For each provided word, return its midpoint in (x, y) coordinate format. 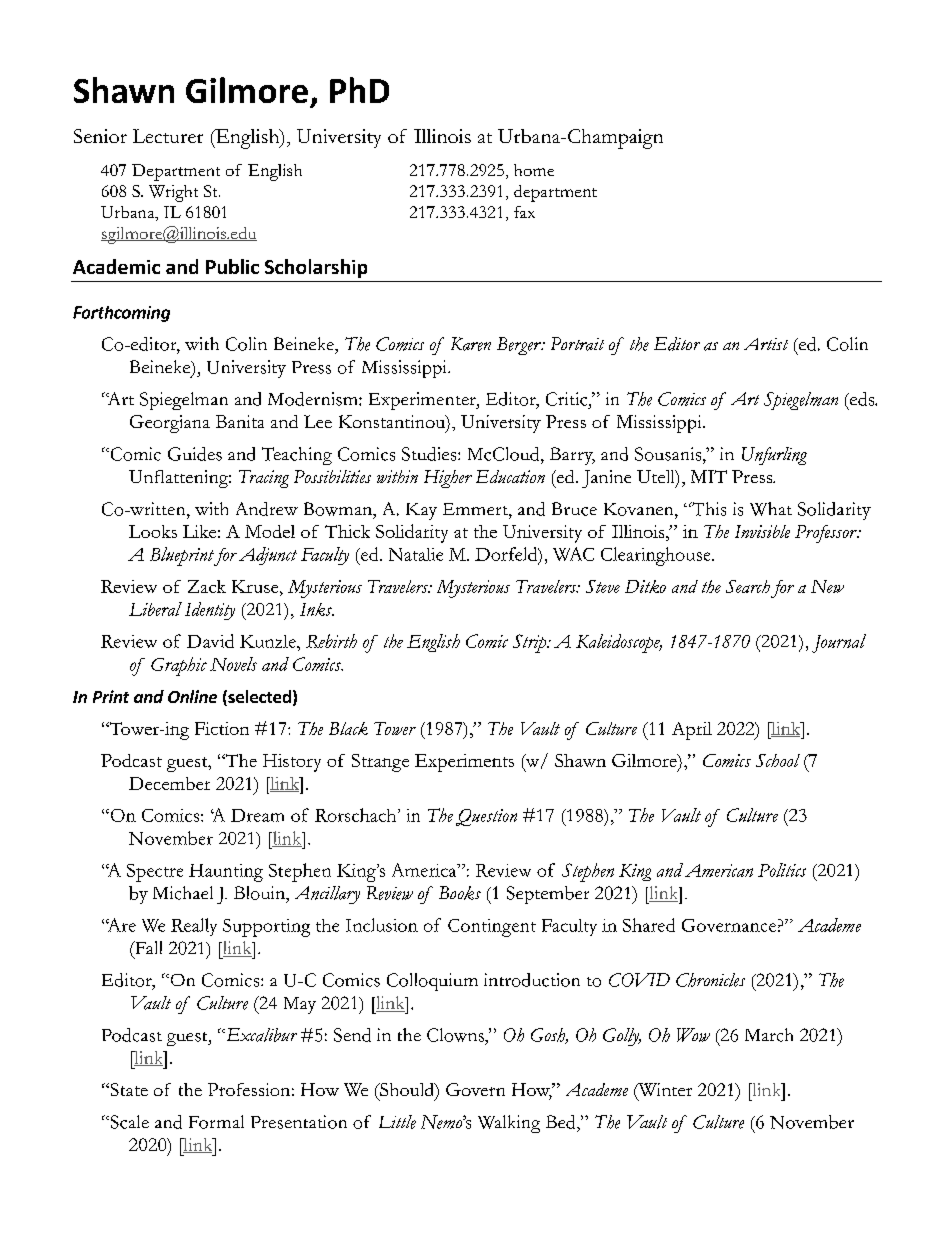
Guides (195, 454)
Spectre (155, 873)
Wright (173, 193)
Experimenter (423, 401)
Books (460, 893)
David (210, 641)
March (769, 1035)
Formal (216, 1122)
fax (524, 212)
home (534, 170)
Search (748, 586)
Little (397, 1122)
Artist (766, 344)
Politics (782, 870)
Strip (531, 643)
